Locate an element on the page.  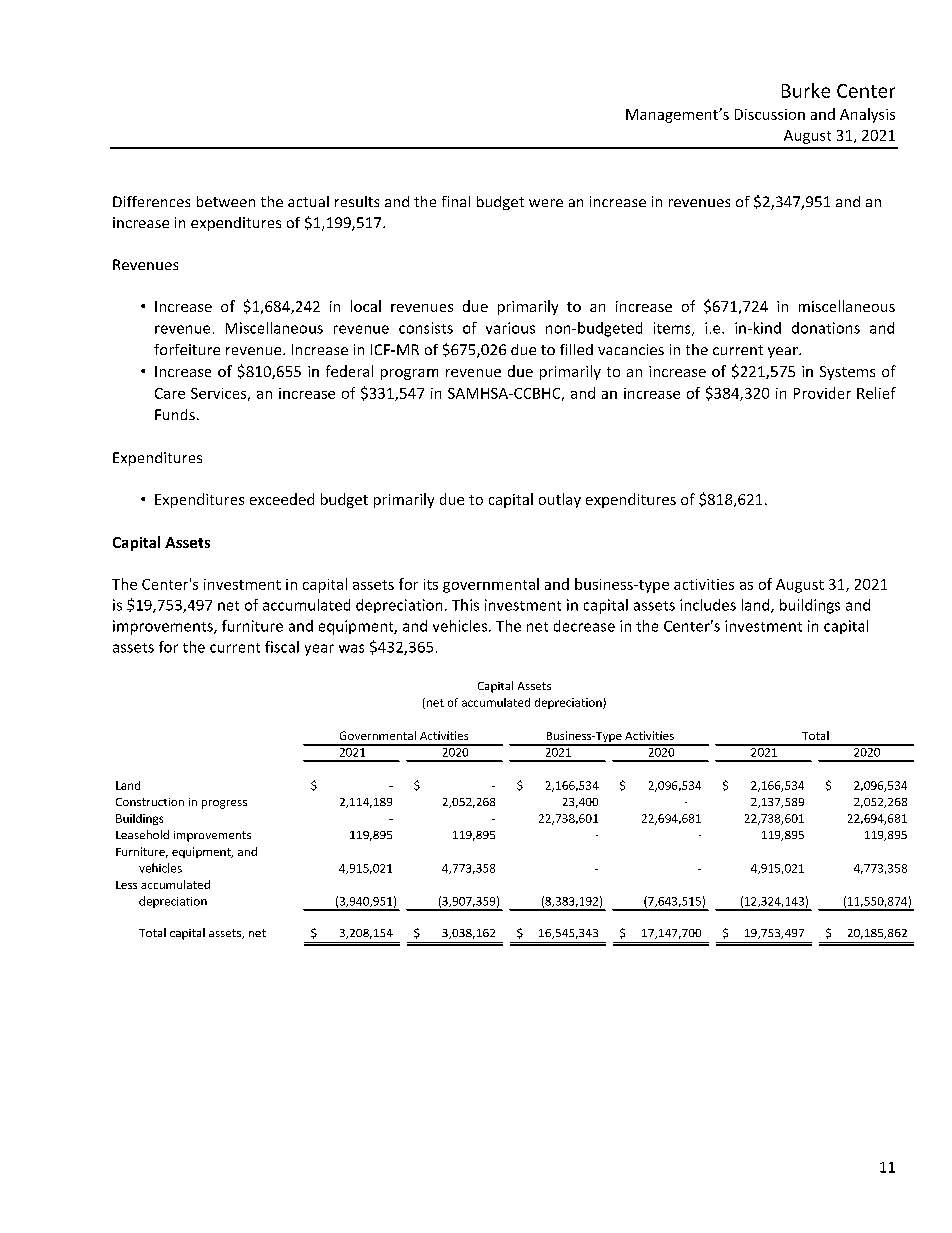
fiscal is located at coordinates (282, 647).
